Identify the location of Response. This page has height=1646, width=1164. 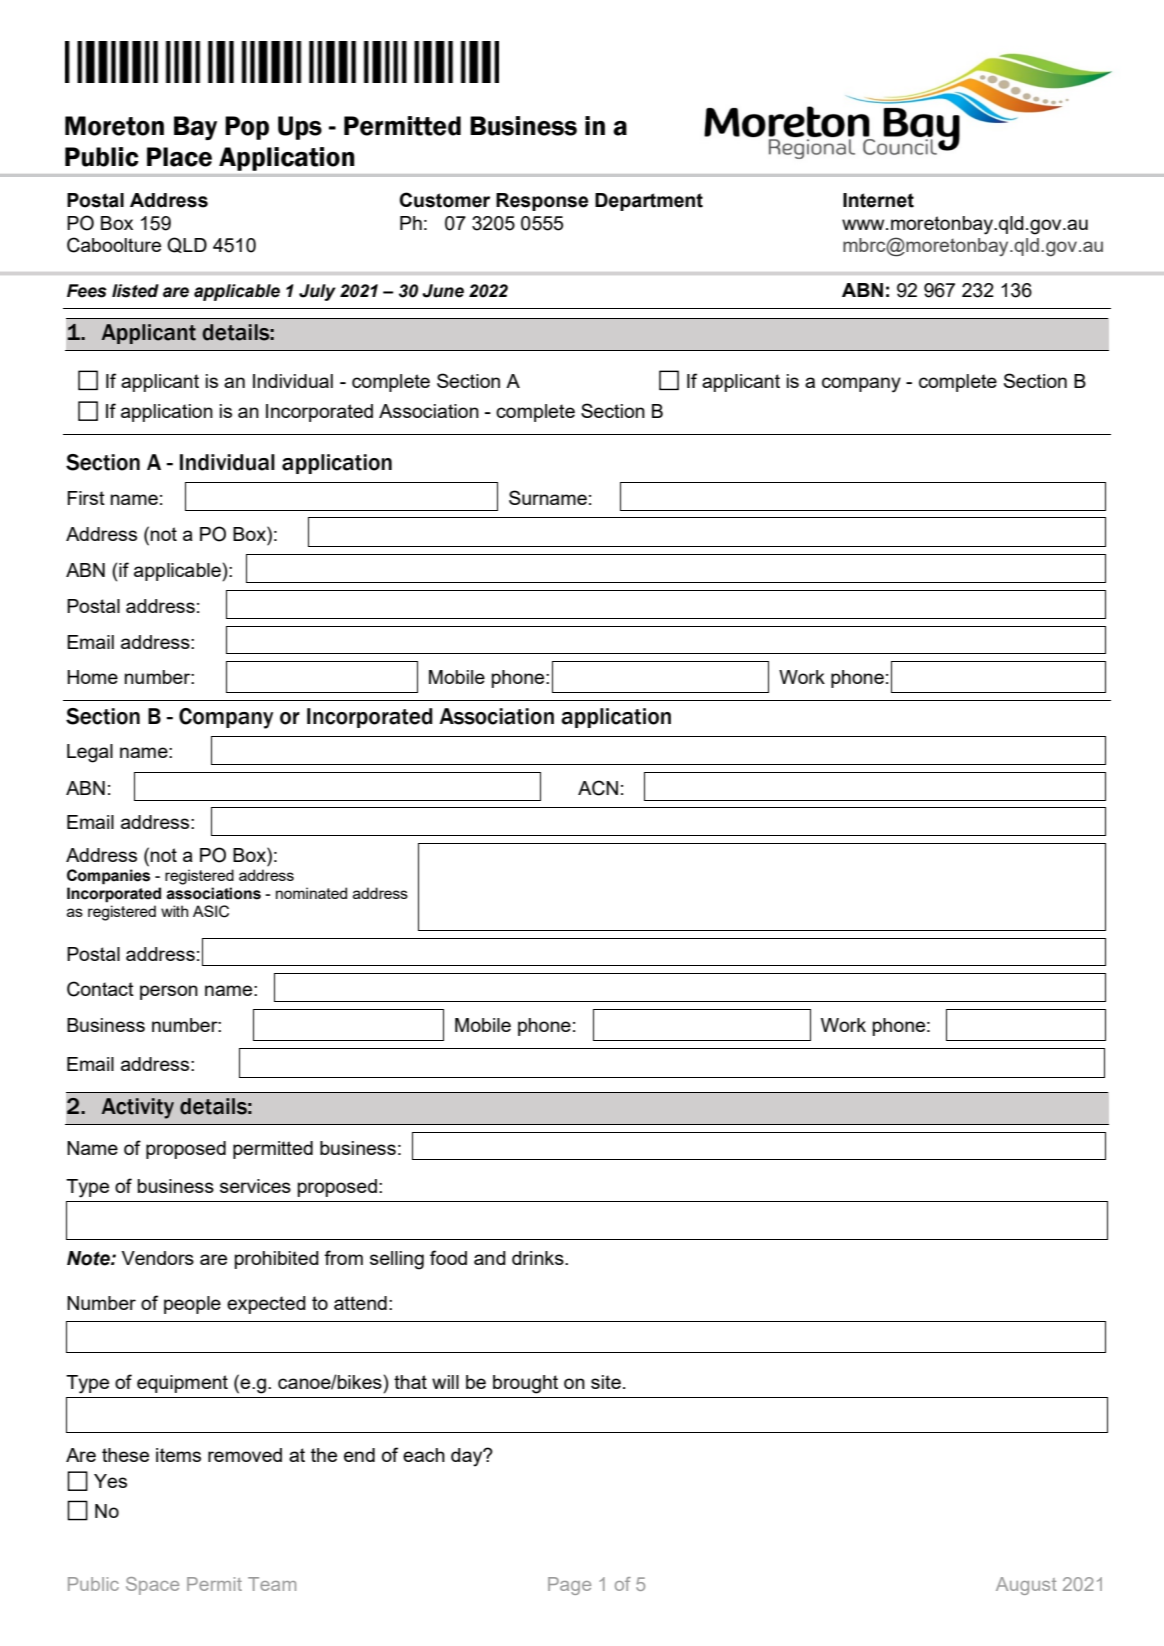
(542, 202).
